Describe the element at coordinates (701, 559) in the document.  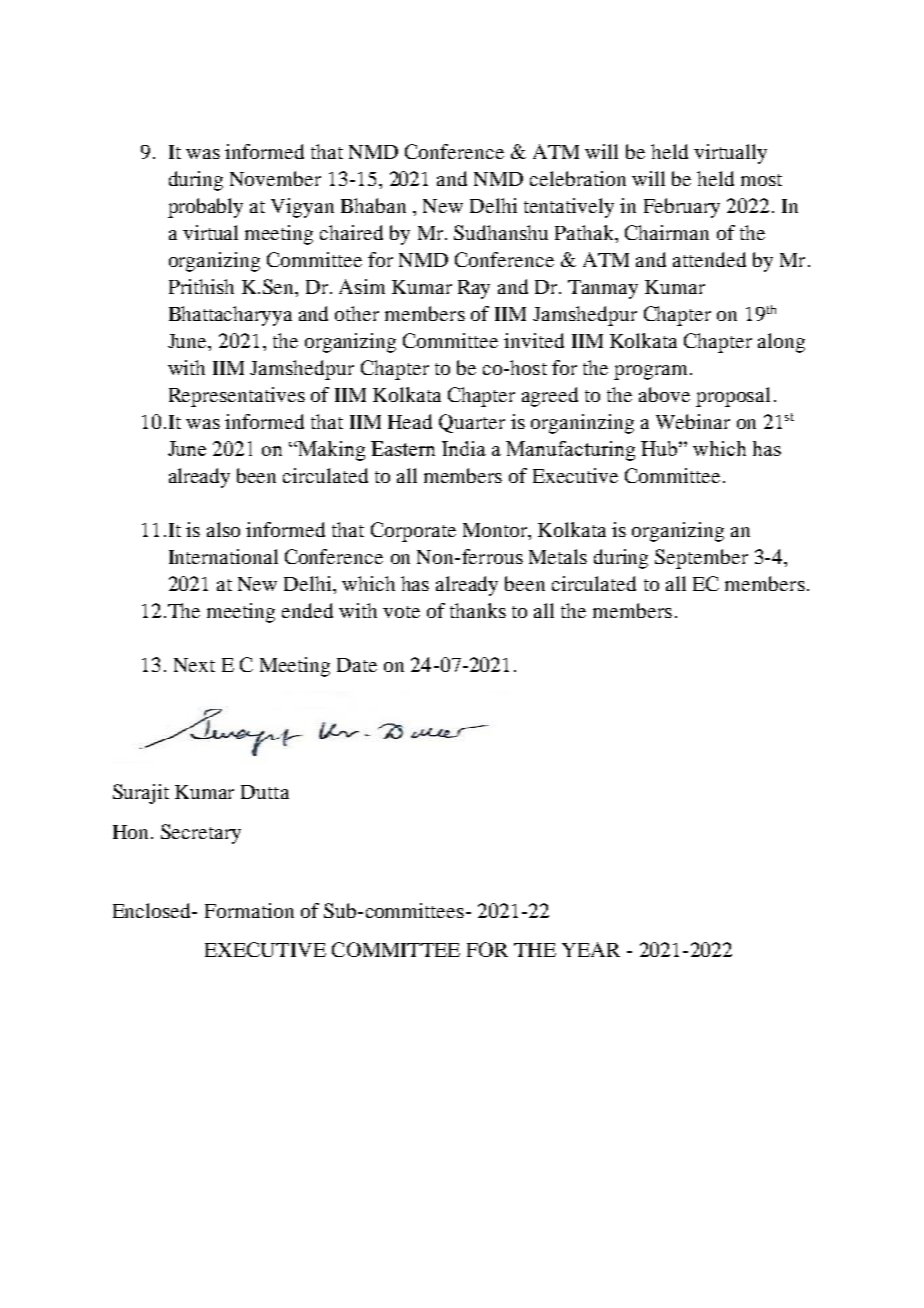
I see `September` at that location.
